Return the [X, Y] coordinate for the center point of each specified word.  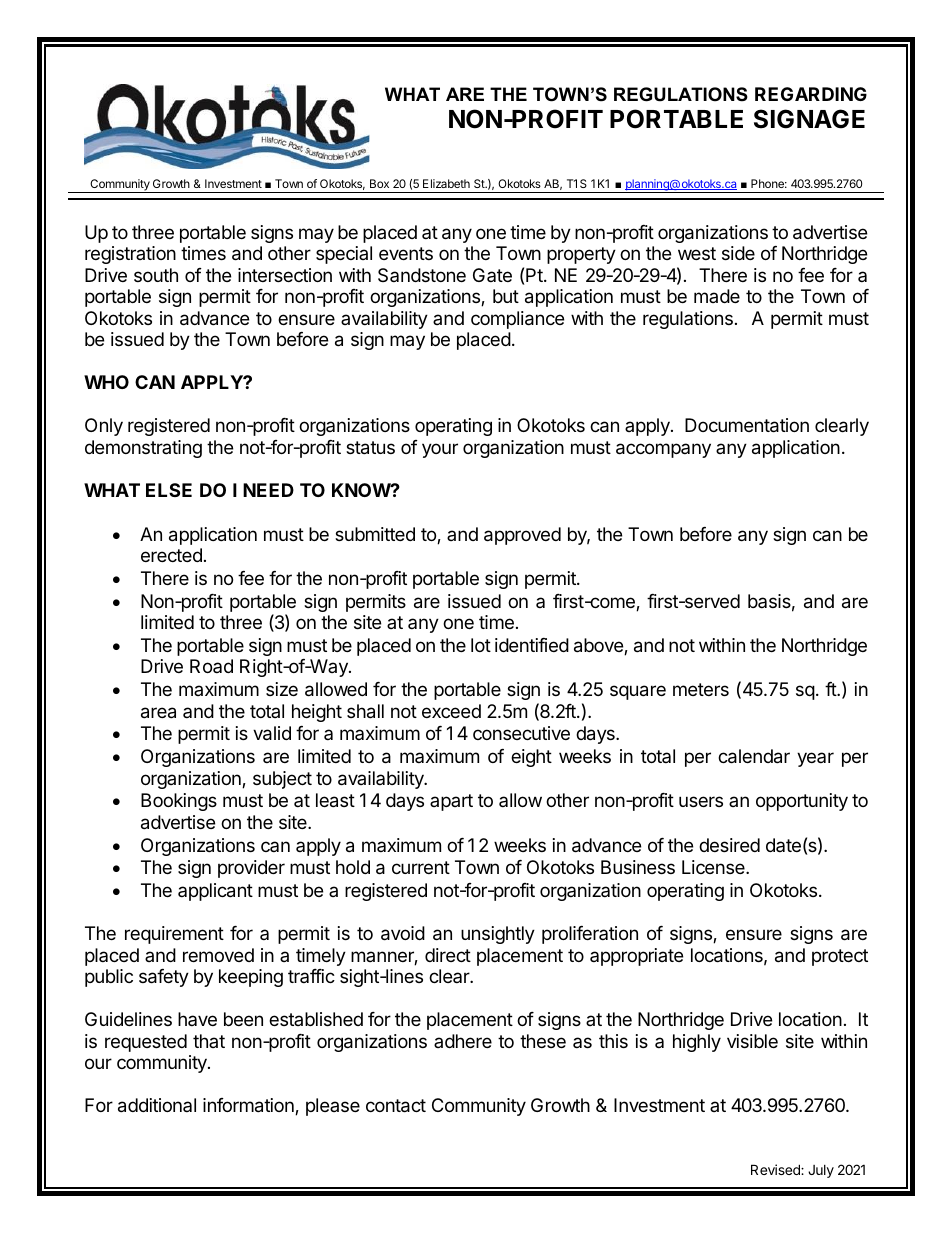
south [156, 275]
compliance [517, 320]
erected [171, 555]
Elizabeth [446, 183]
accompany [663, 450]
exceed [451, 711]
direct [448, 955]
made [717, 296]
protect [840, 957]
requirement [174, 935]
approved [522, 536]
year [815, 759]
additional [157, 1105]
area [158, 713]
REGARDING [811, 94]
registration [130, 255]
